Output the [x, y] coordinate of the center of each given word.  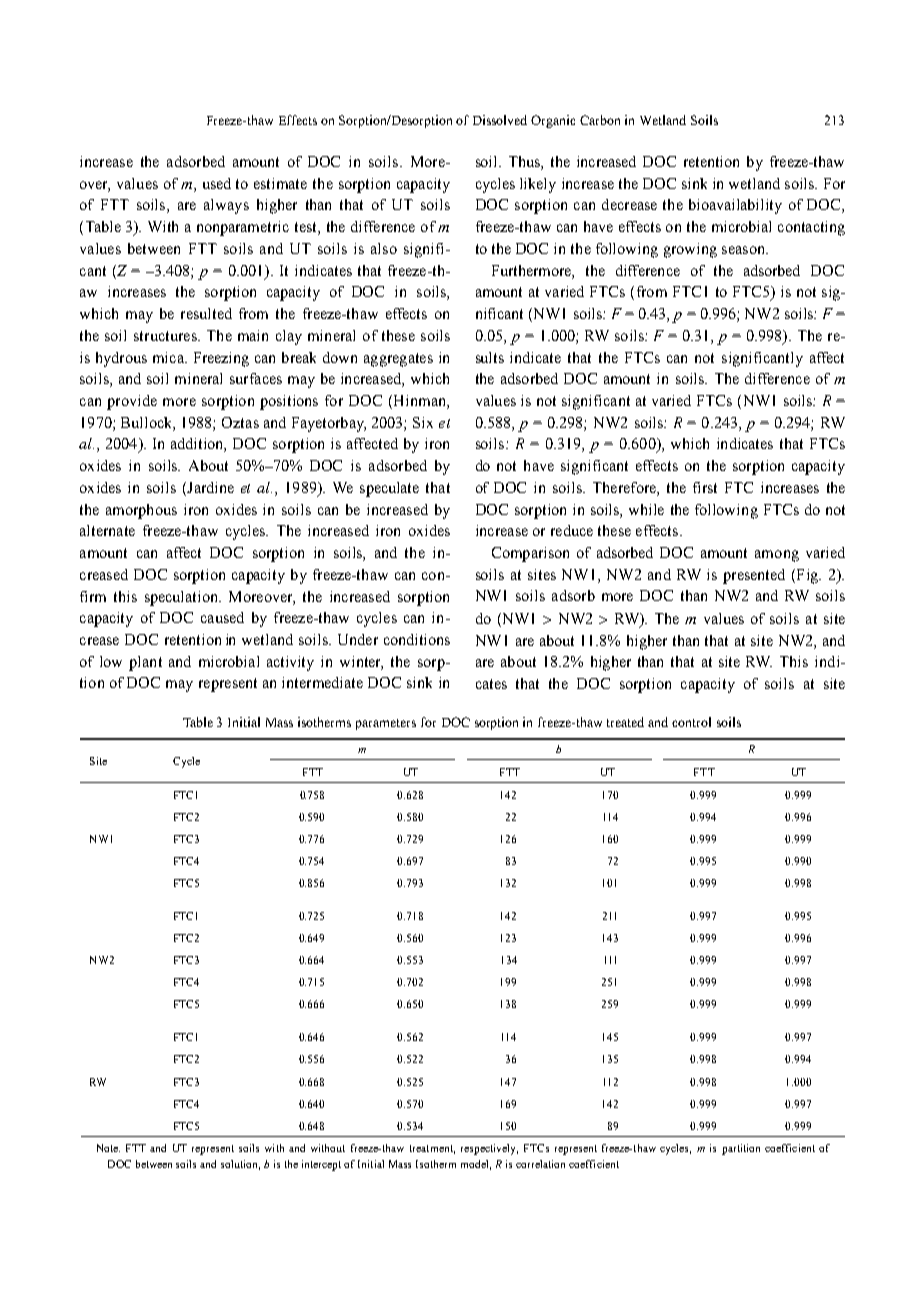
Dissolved [500, 120]
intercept [321, 1165]
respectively [489, 1149]
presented [754, 576]
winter [361, 662]
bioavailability [735, 206]
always [226, 206]
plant [145, 663]
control [691, 722]
